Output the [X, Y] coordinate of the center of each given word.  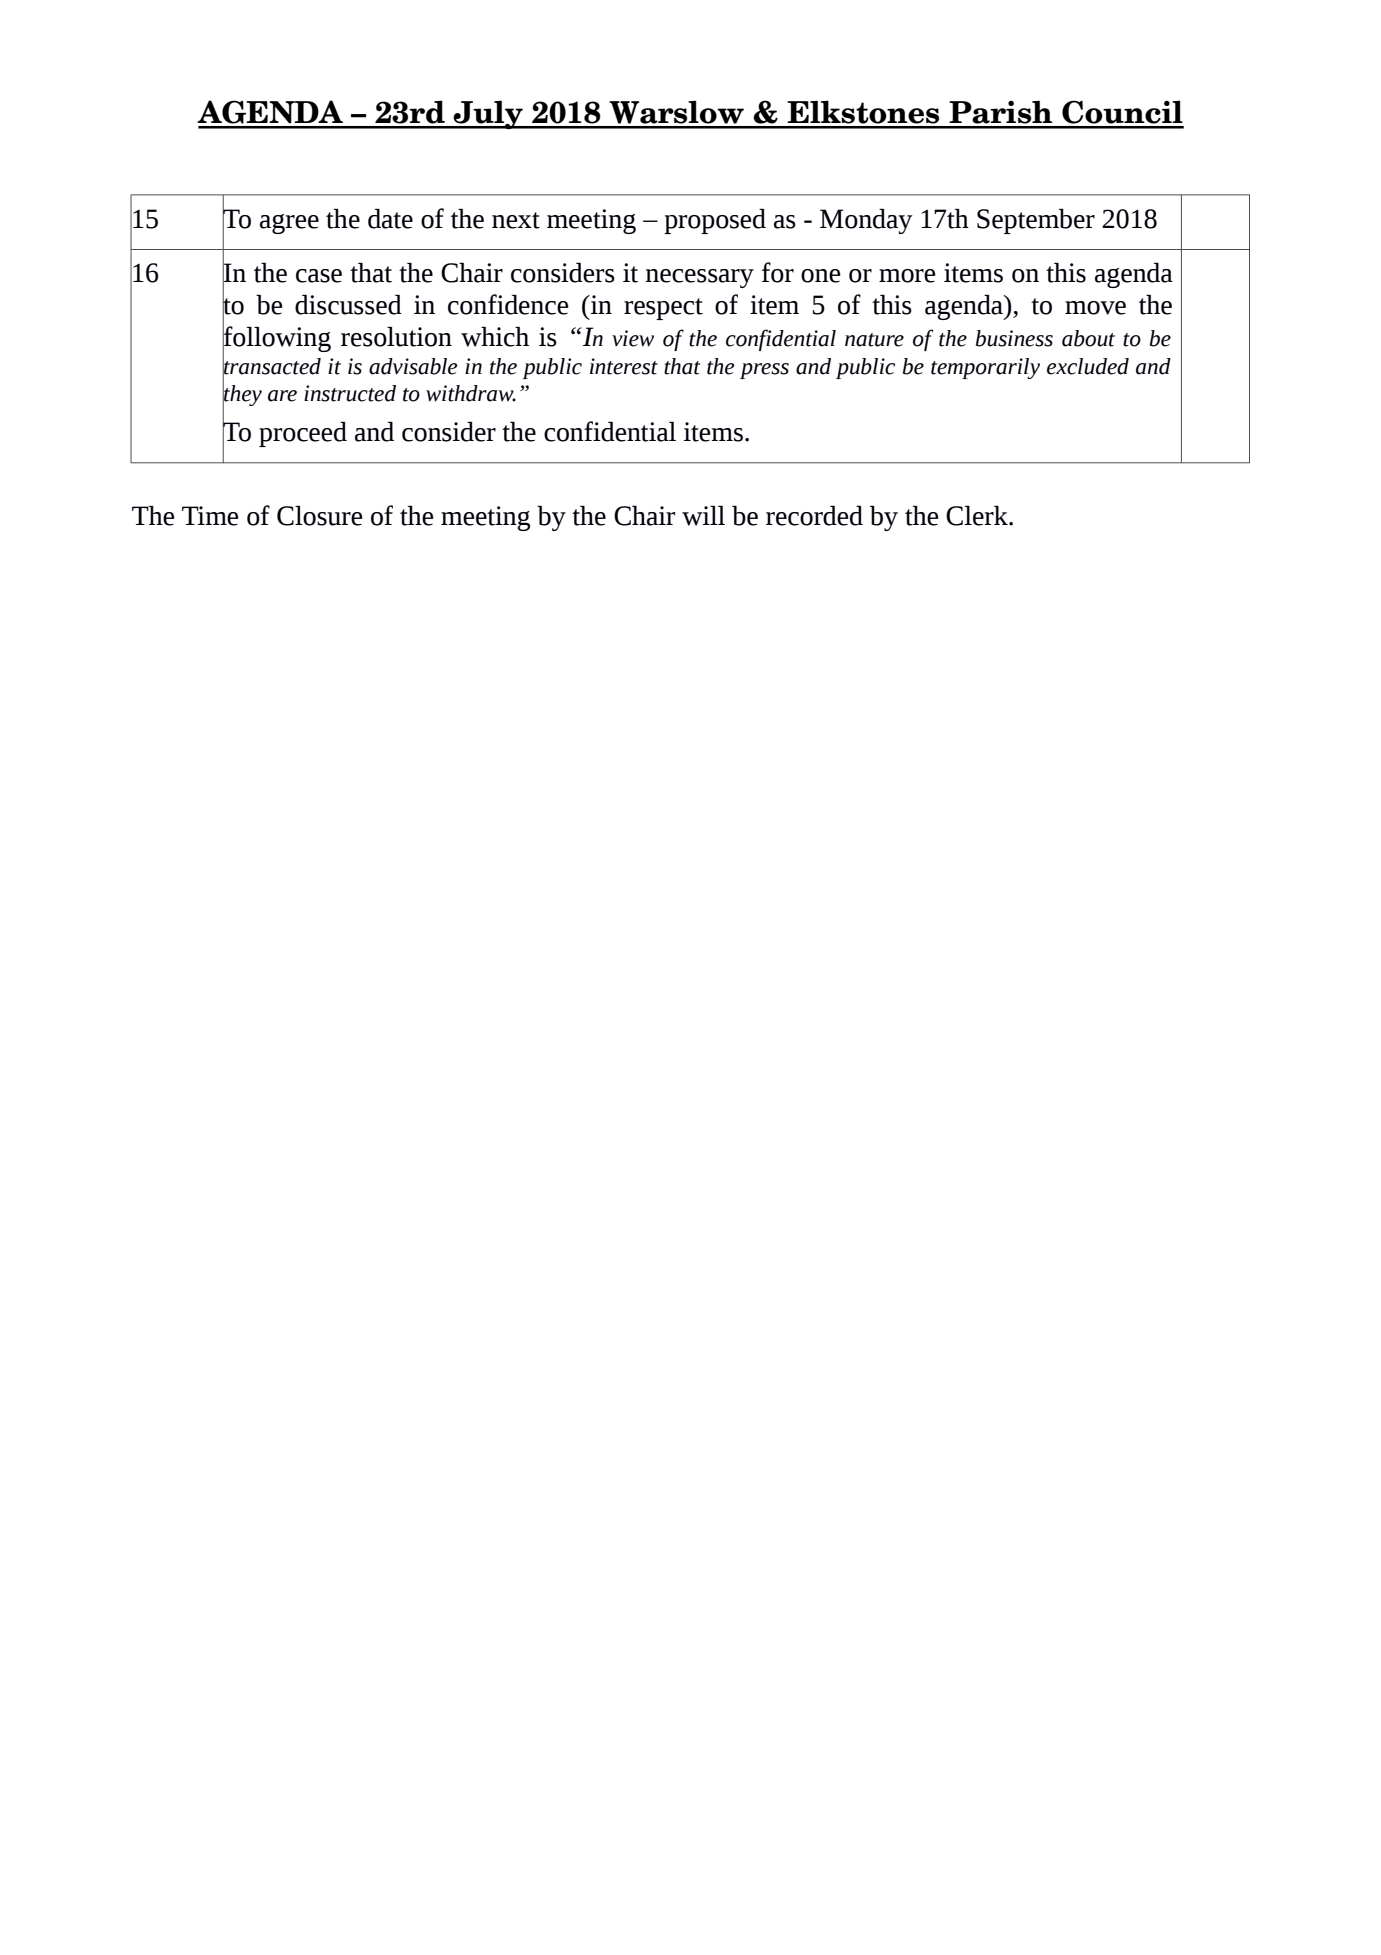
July [488, 115]
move [1095, 308]
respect [663, 309]
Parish [1000, 112]
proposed [715, 221]
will [703, 516]
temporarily [985, 368]
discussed [348, 305]
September [1036, 221]
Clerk [978, 516]
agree [289, 224]
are [282, 396]
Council [1122, 112]
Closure [319, 516]
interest [624, 366]
